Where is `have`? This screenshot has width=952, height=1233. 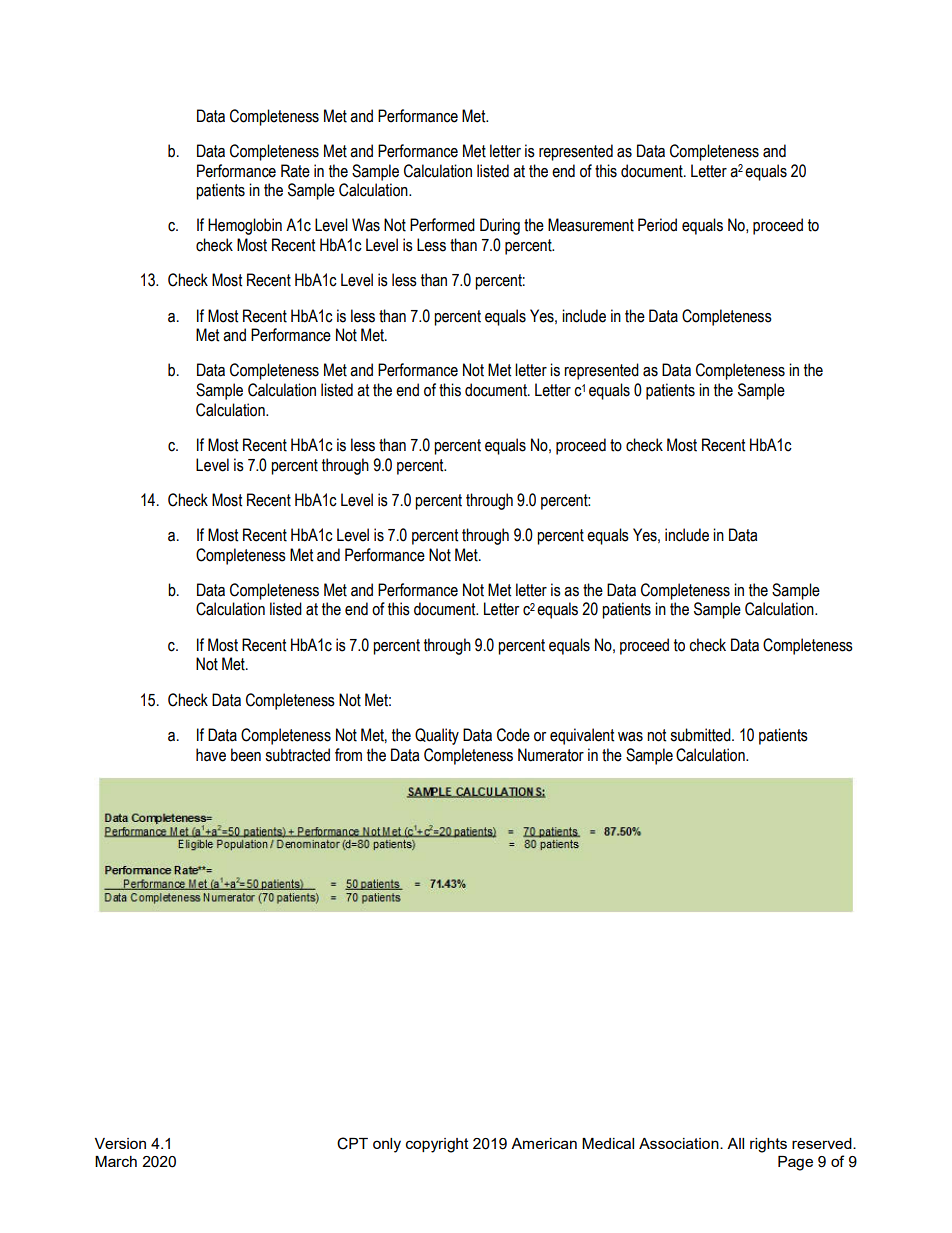
have is located at coordinates (211, 755).
